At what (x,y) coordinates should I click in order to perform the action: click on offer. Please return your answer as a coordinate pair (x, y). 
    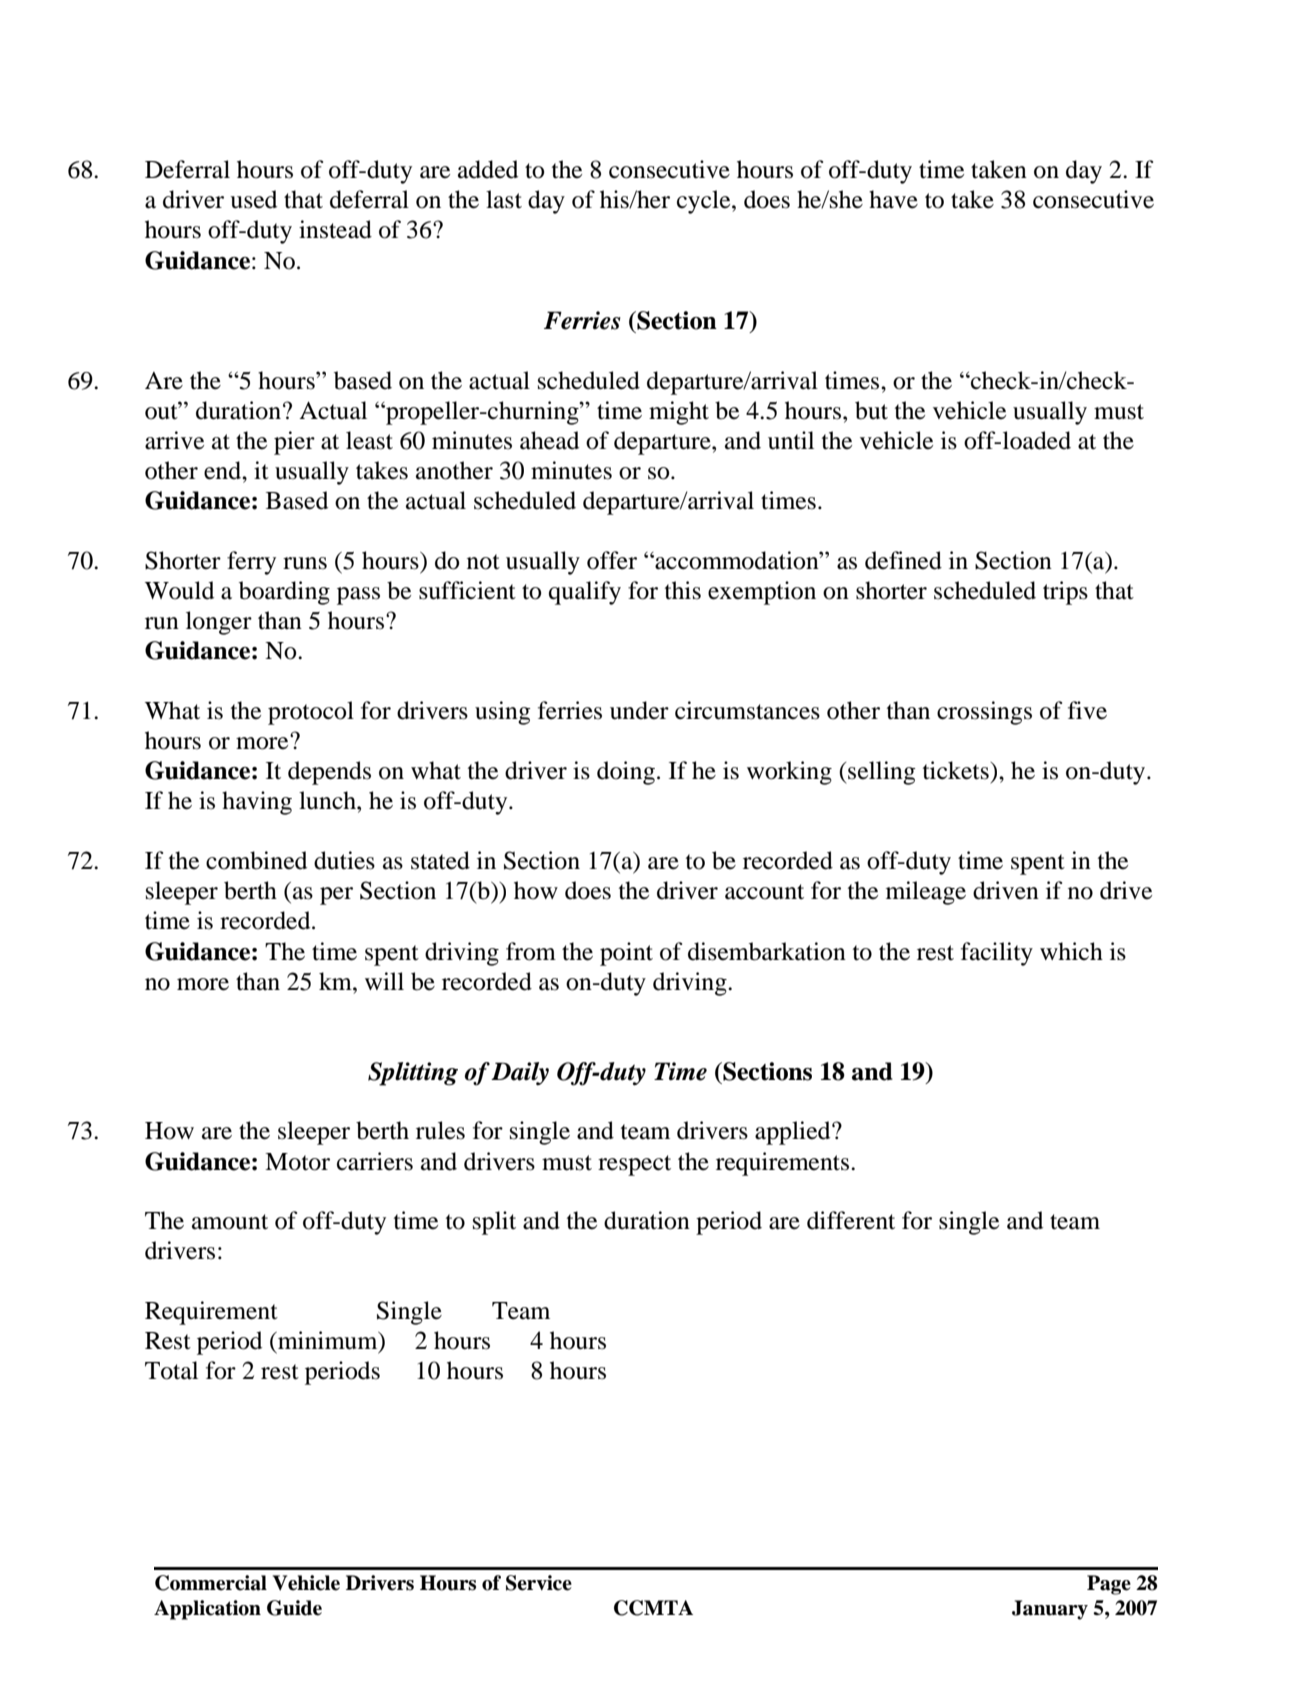
    Looking at the image, I should click on (612, 560).
